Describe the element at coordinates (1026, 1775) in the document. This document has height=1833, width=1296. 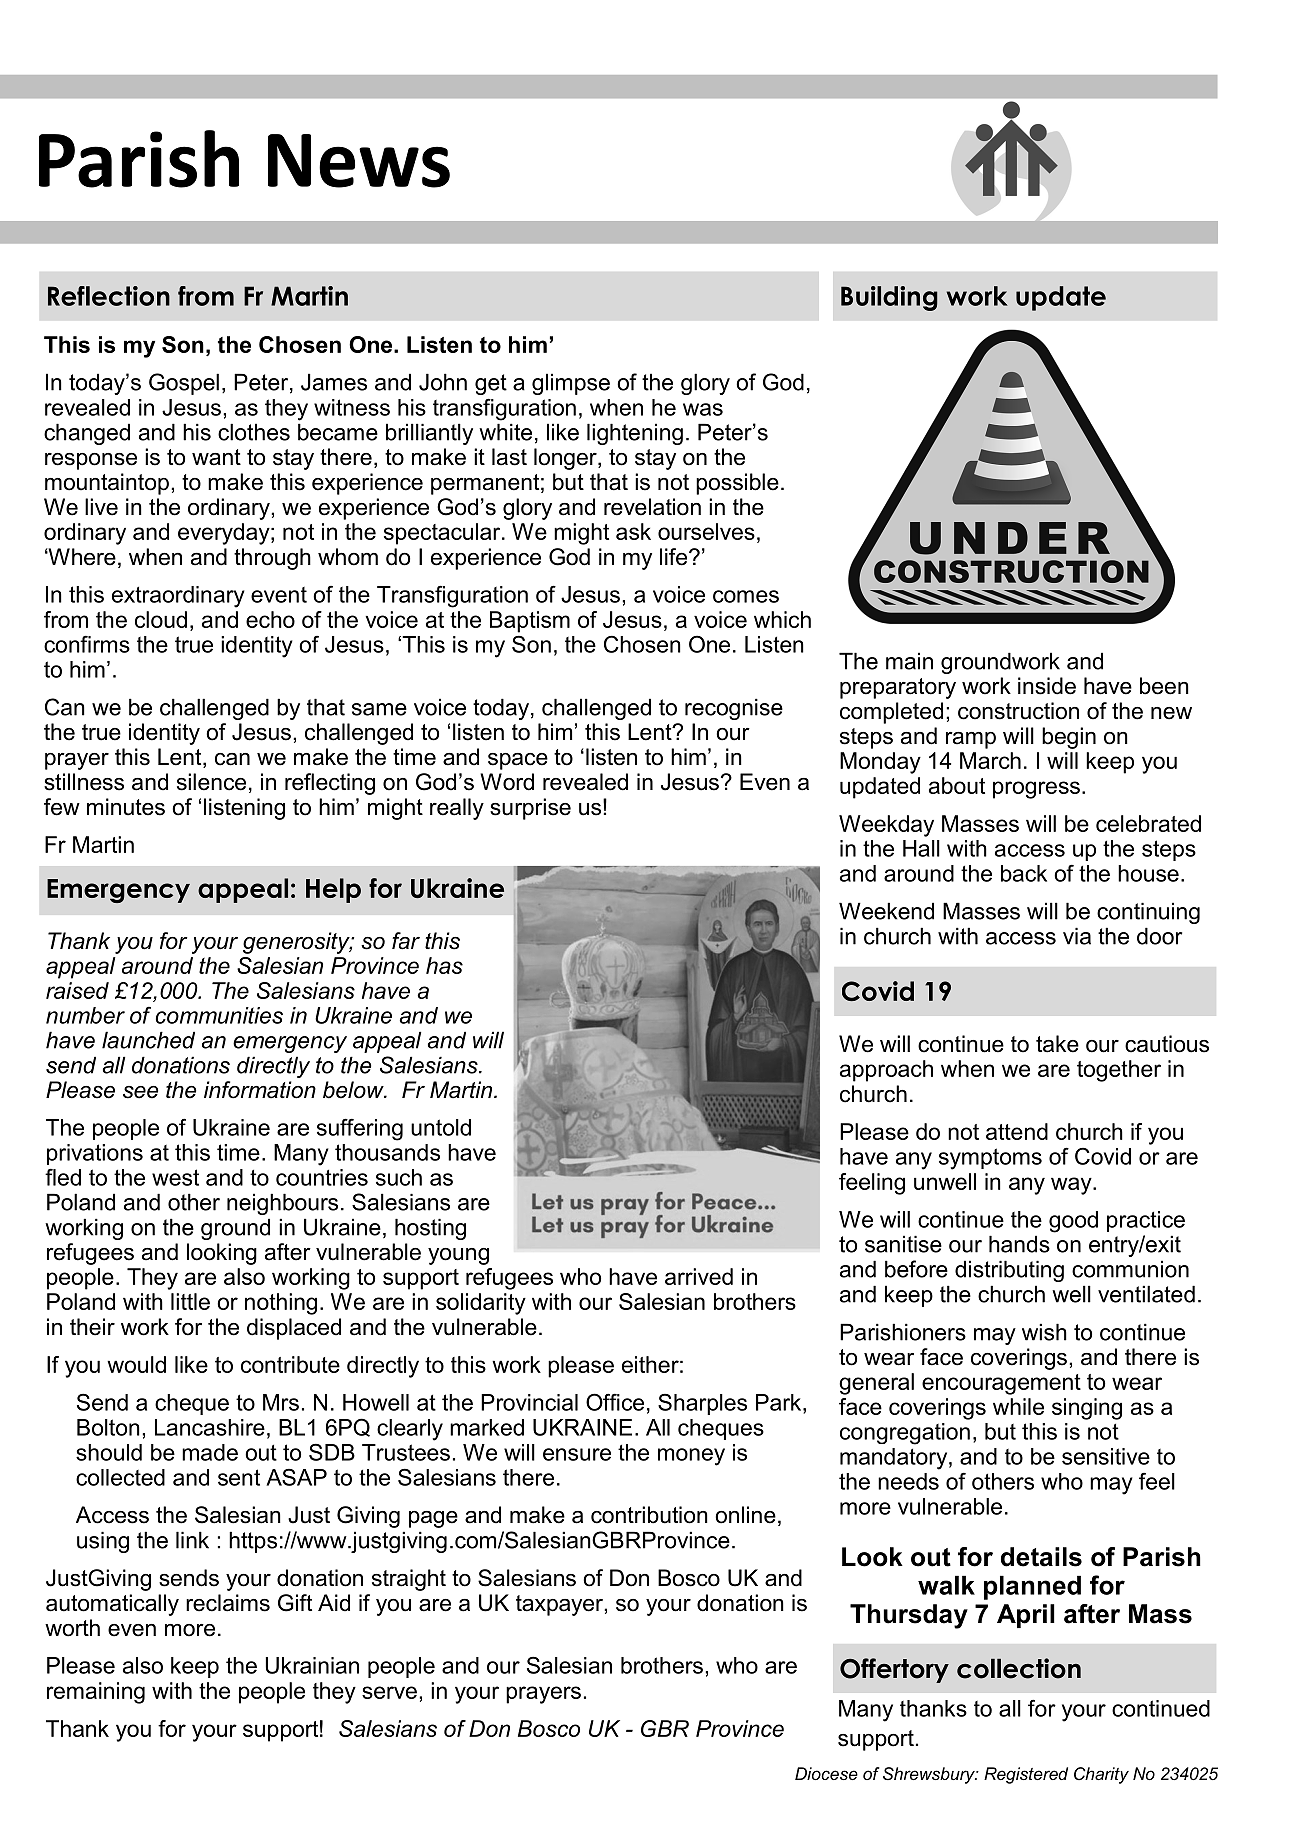
I see `Registered` at that location.
